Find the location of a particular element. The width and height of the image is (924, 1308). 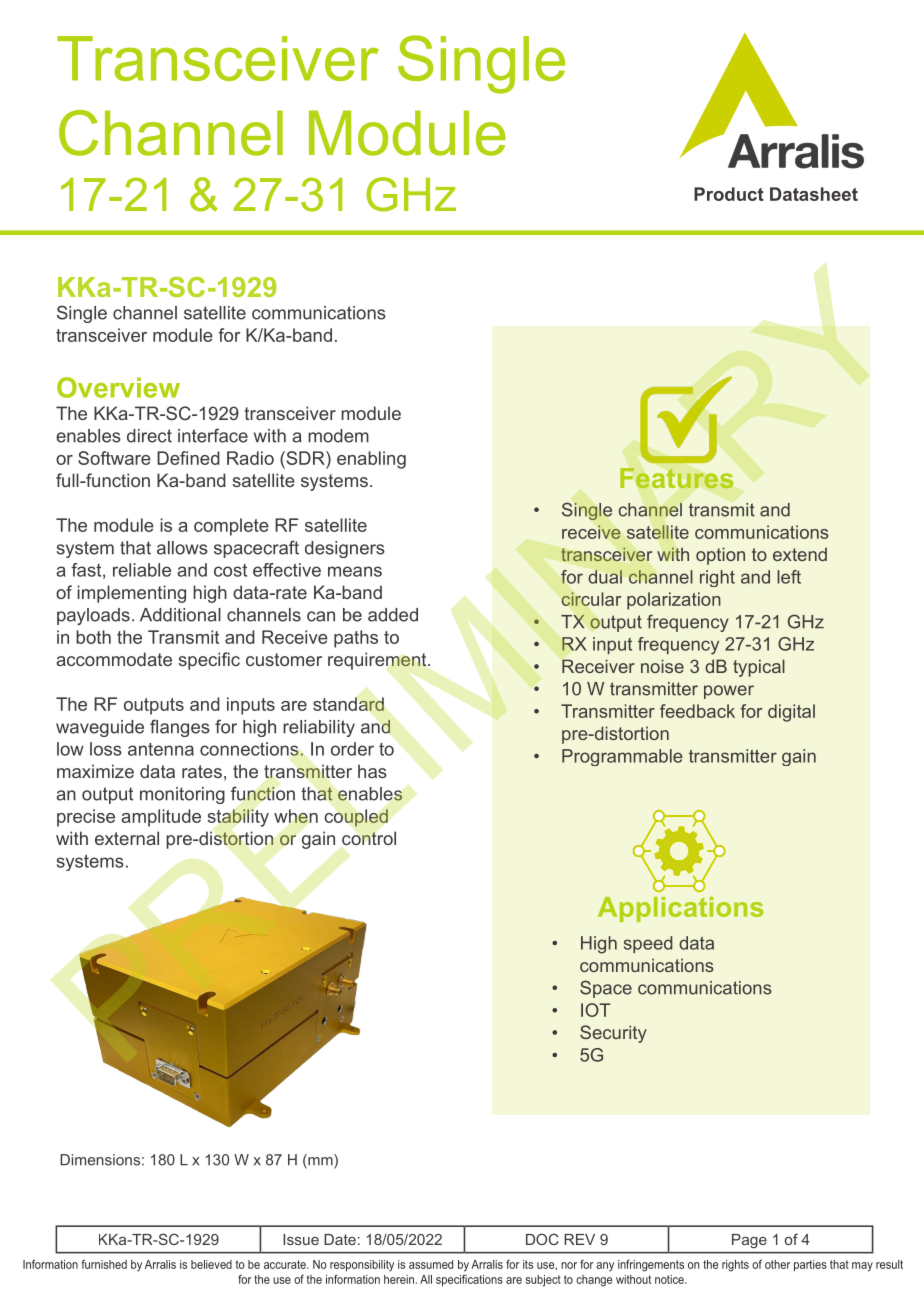

Overview is located at coordinates (118, 387).
